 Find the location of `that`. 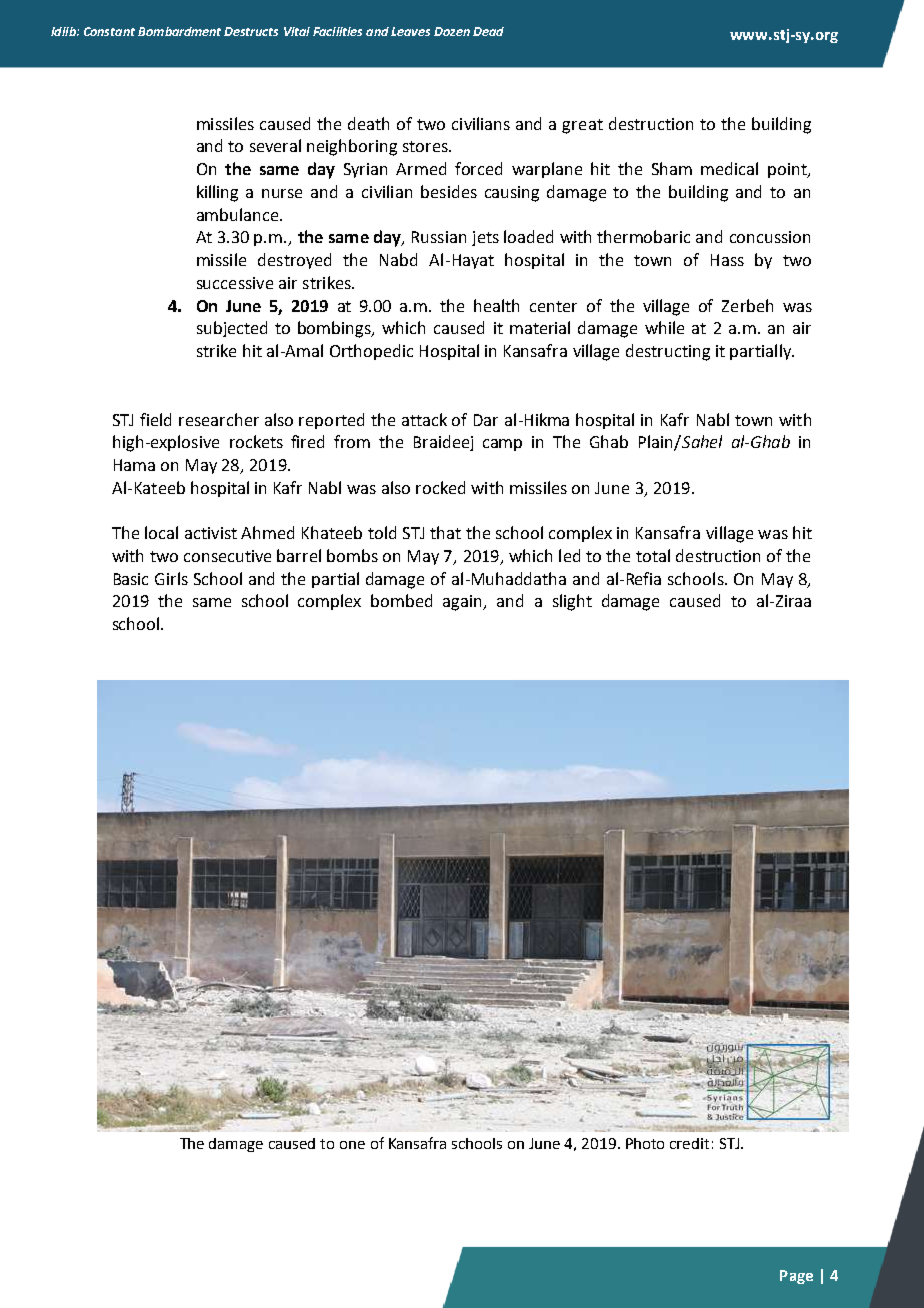

that is located at coordinates (445, 532).
